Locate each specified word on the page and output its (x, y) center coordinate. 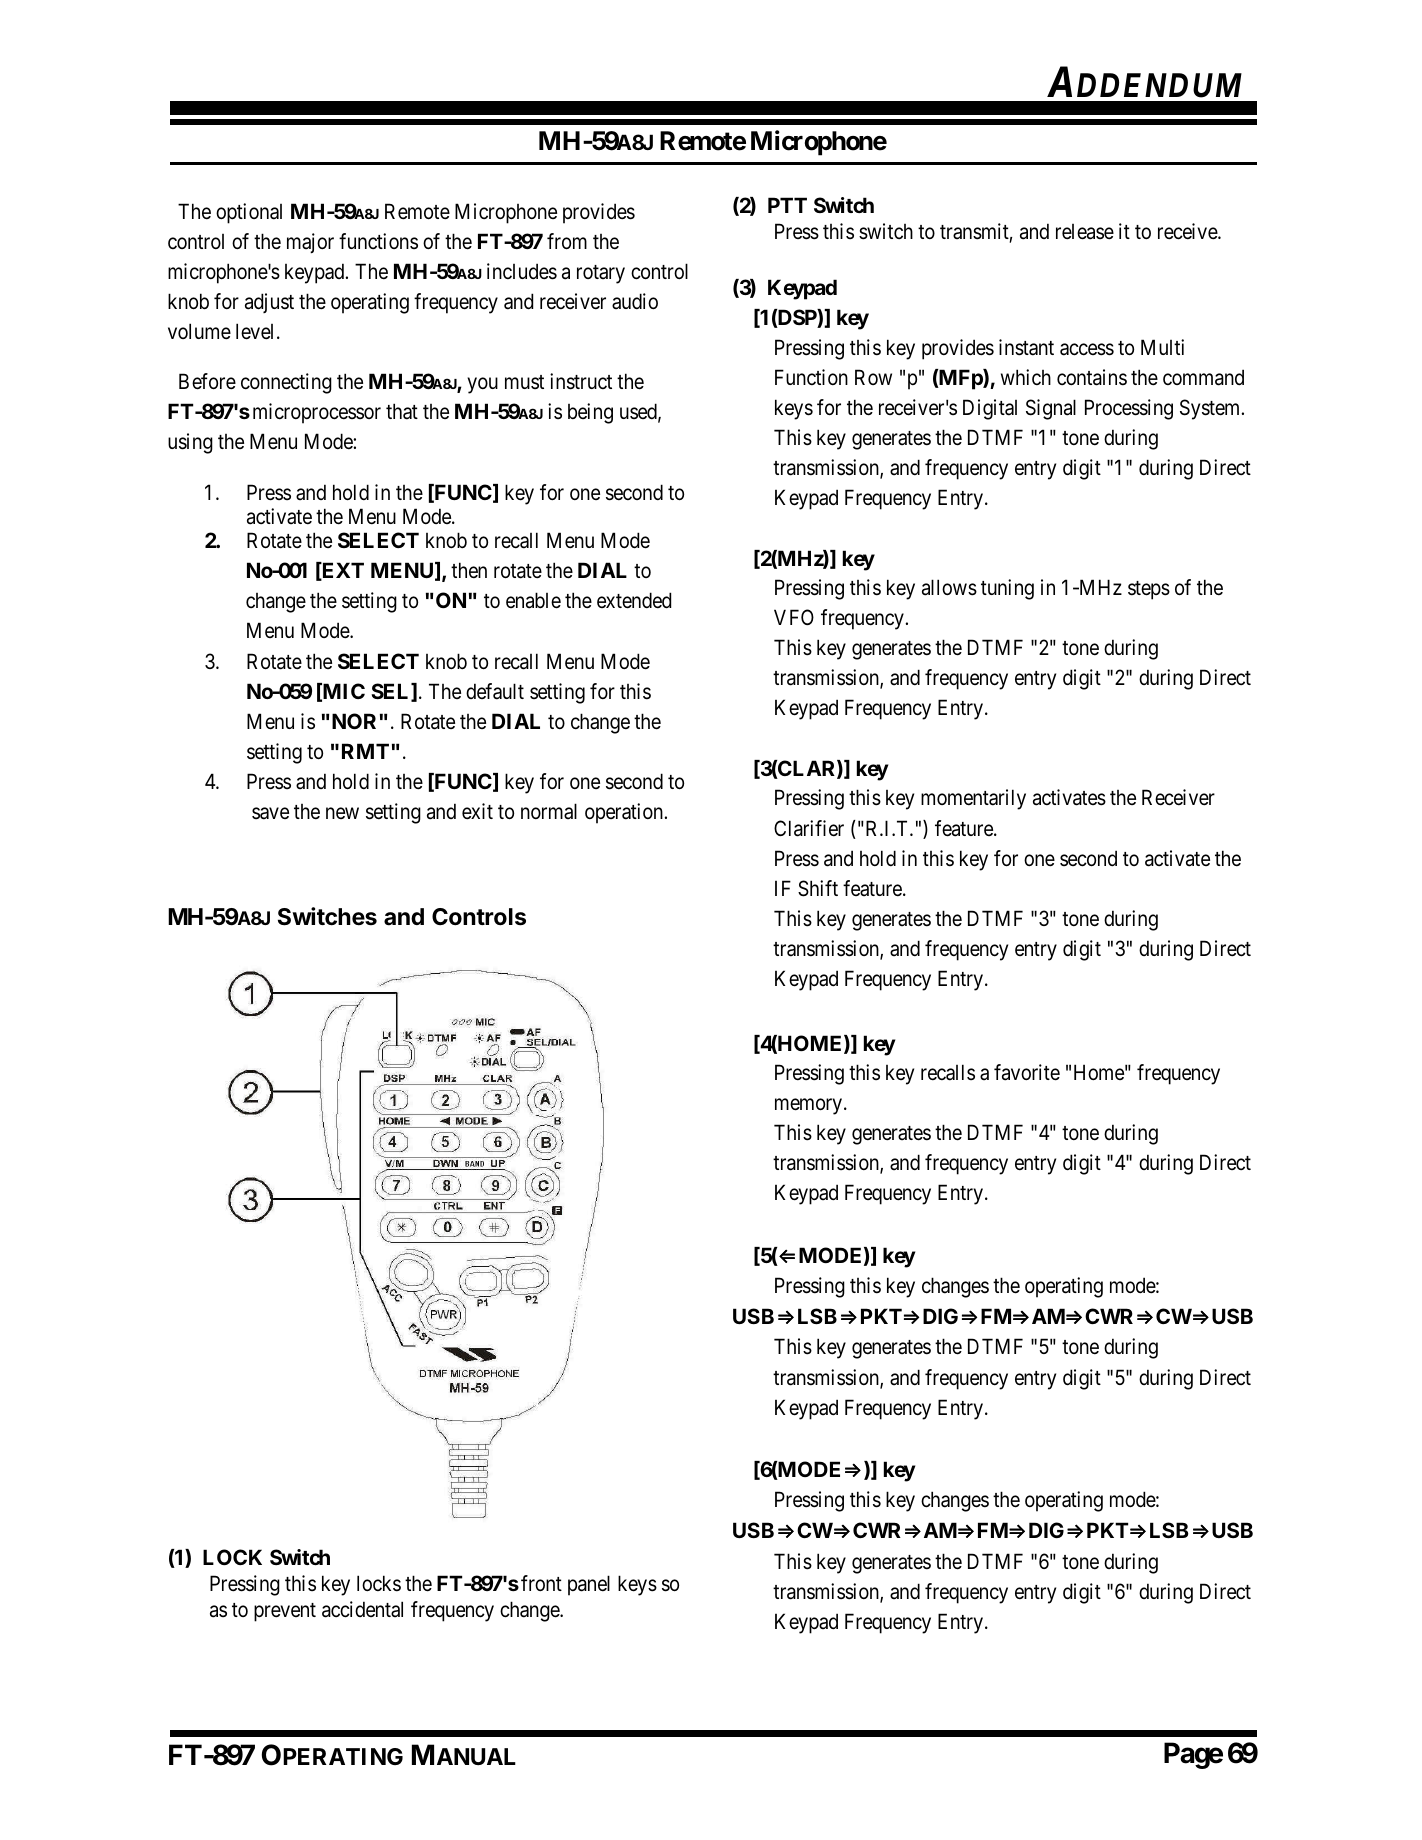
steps (1149, 590)
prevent (285, 1612)
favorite (1027, 1072)
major (310, 243)
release (1085, 232)
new (342, 813)
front (541, 1583)
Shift (818, 888)
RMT (365, 751)
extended (634, 600)
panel (589, 1585)
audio (635, 301)
